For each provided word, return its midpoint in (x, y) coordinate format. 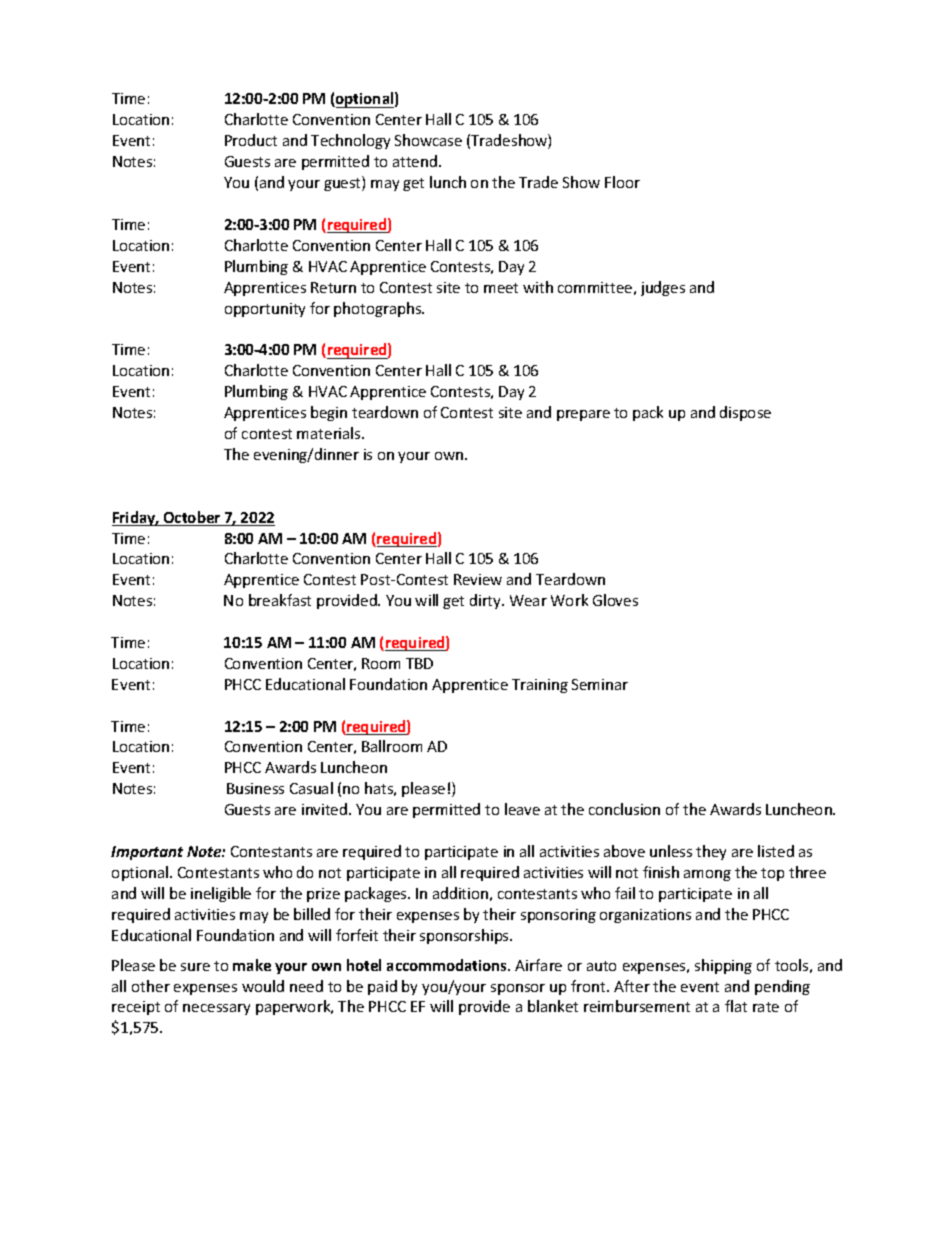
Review (478, 579)
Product (251, 140)
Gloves (615, 600)
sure (195, 967)
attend (416, 161)
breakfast (280, 600)
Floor (622, 182)
